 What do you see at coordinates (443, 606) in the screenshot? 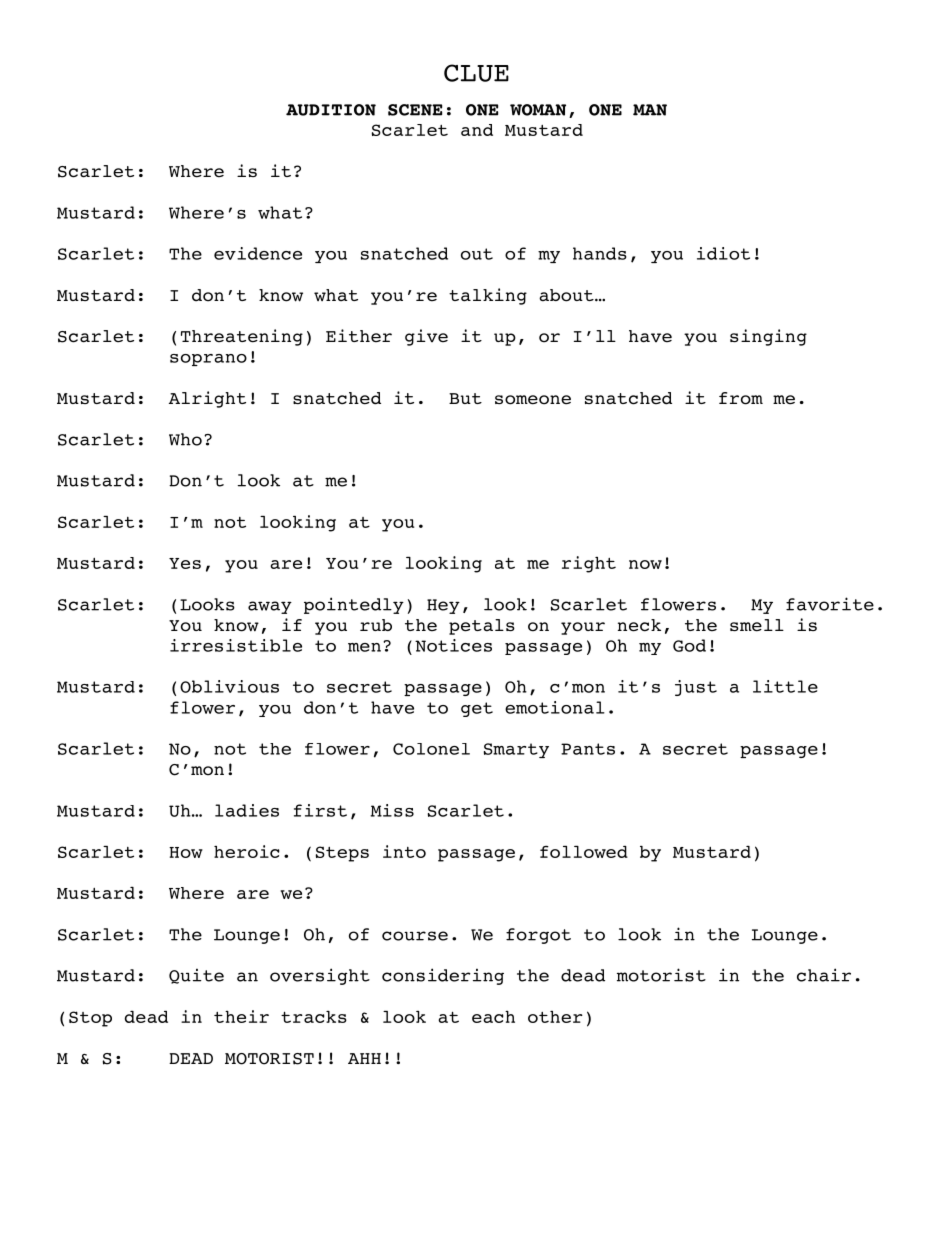
I see `Hey` at bounding box center [443, 606].
